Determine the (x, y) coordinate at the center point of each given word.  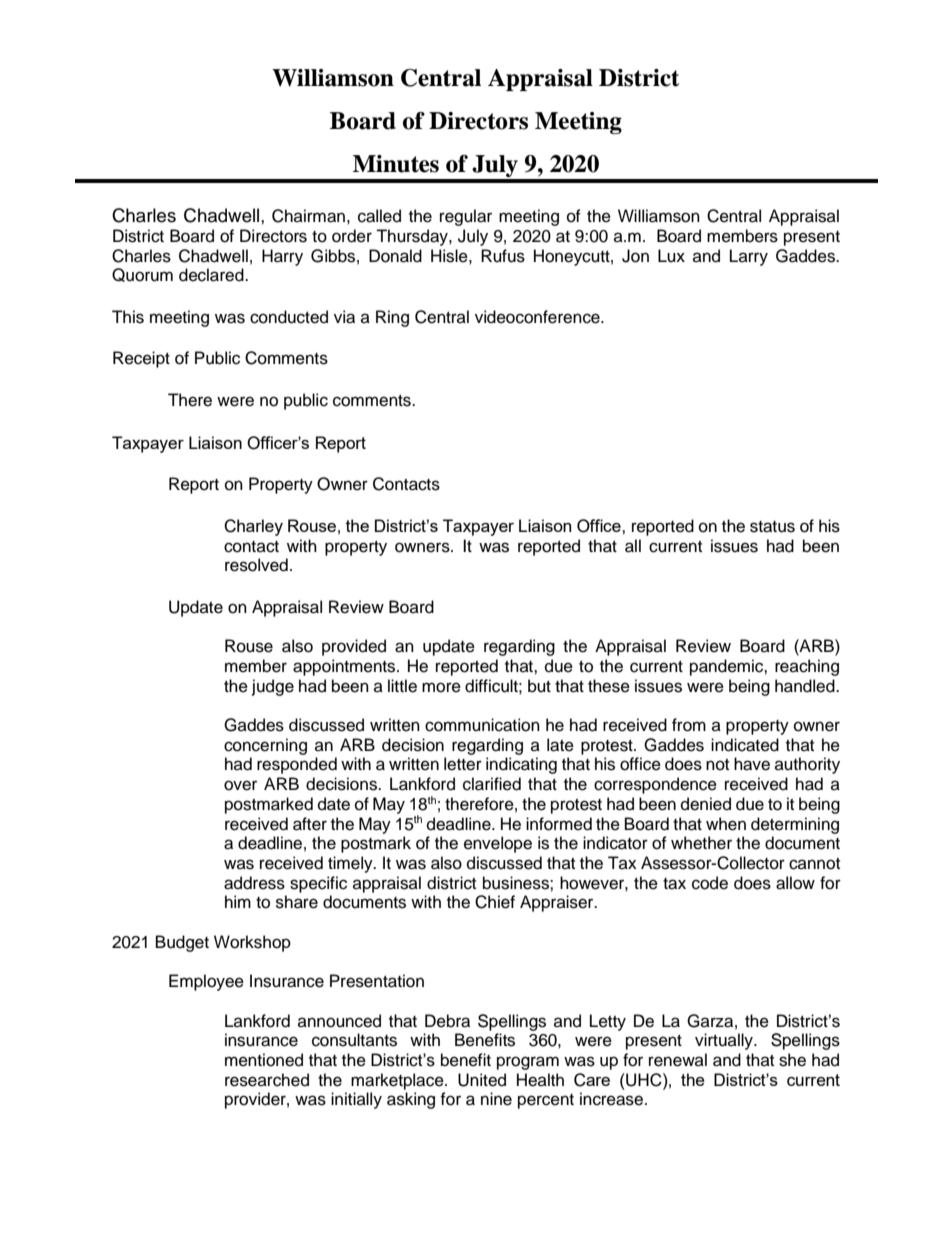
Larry (749, 257)
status (772, 527)
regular (466, 217)
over (240, 785)
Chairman (308, 216)
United (482, 1080)
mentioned (264, 1060)
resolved (256, 565)
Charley (253, 527)
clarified (492, 784)
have (752, 764)
